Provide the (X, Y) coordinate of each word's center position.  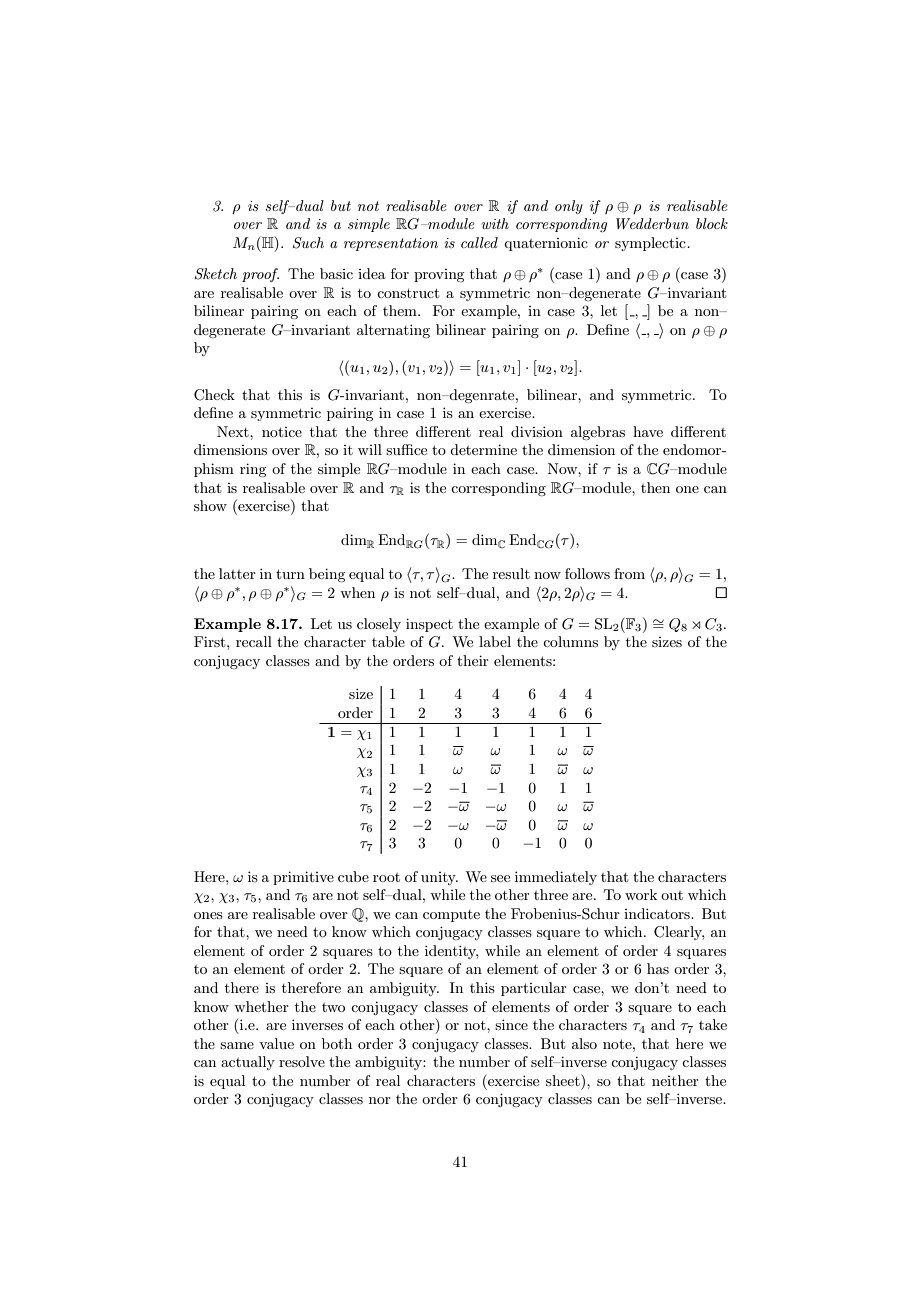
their (473, 660)
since (511, 1024)
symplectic (651, 244)
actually (248, 1063)
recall (254, 641)
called (479, 242)
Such (308, 243)
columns (570, 641)
